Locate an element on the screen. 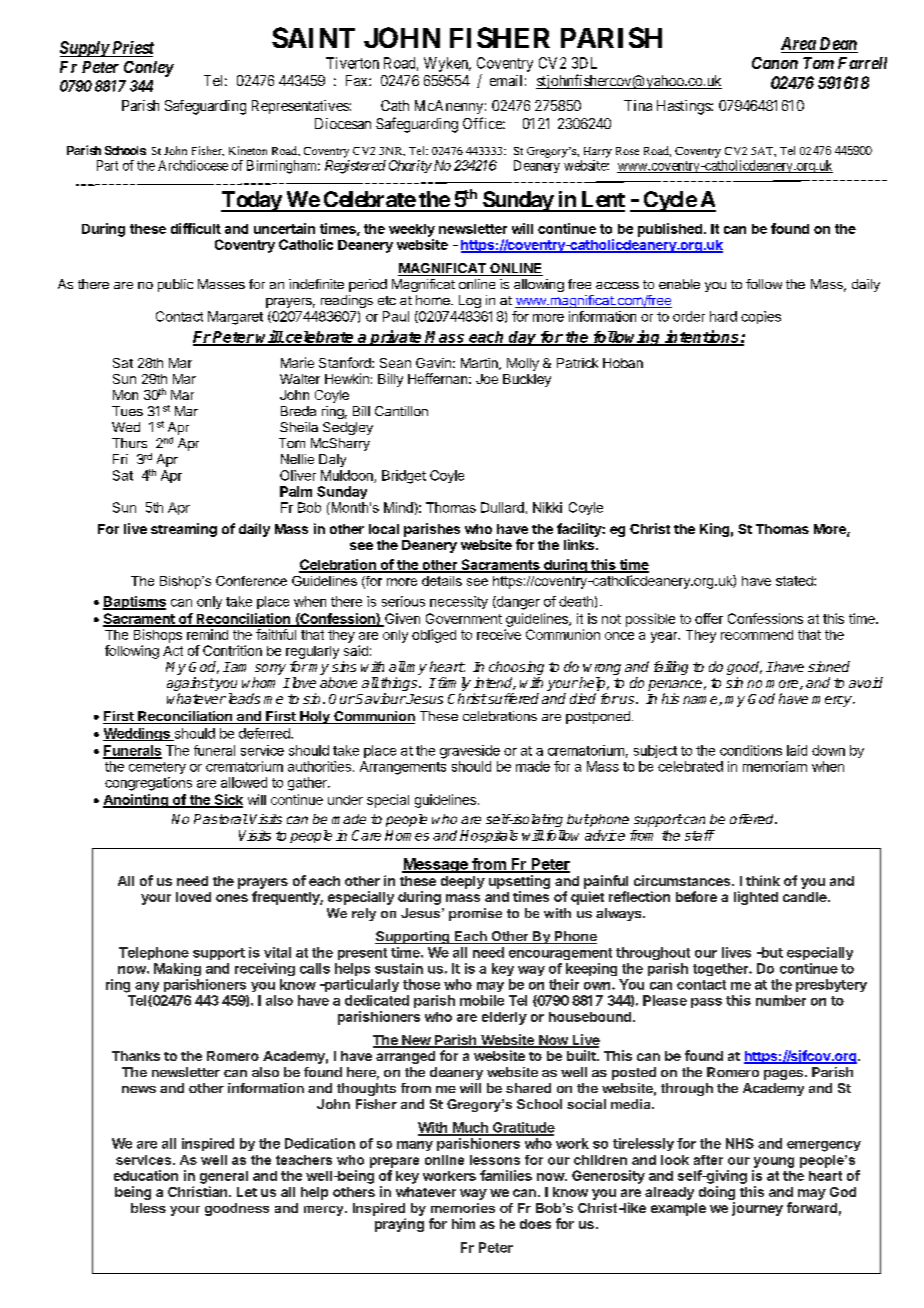  Conley is located at coordinates (149, 69).
